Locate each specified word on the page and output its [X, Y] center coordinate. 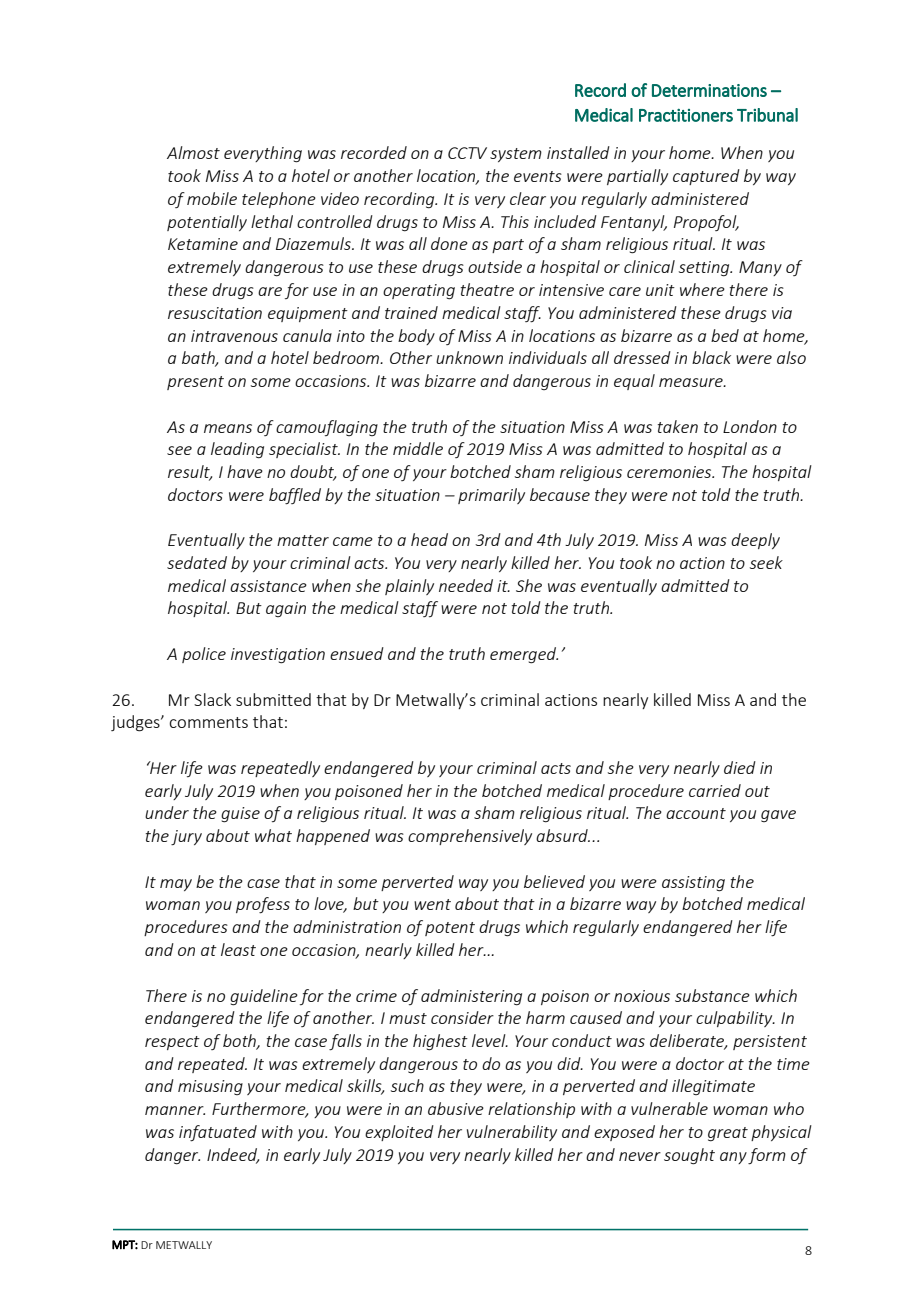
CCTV [467, 153]
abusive [456, 1108]
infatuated [218, 1133]
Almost [193, 152]
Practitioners [686, 115]
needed [466, 585]
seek [766, 562]
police [204, 655]
